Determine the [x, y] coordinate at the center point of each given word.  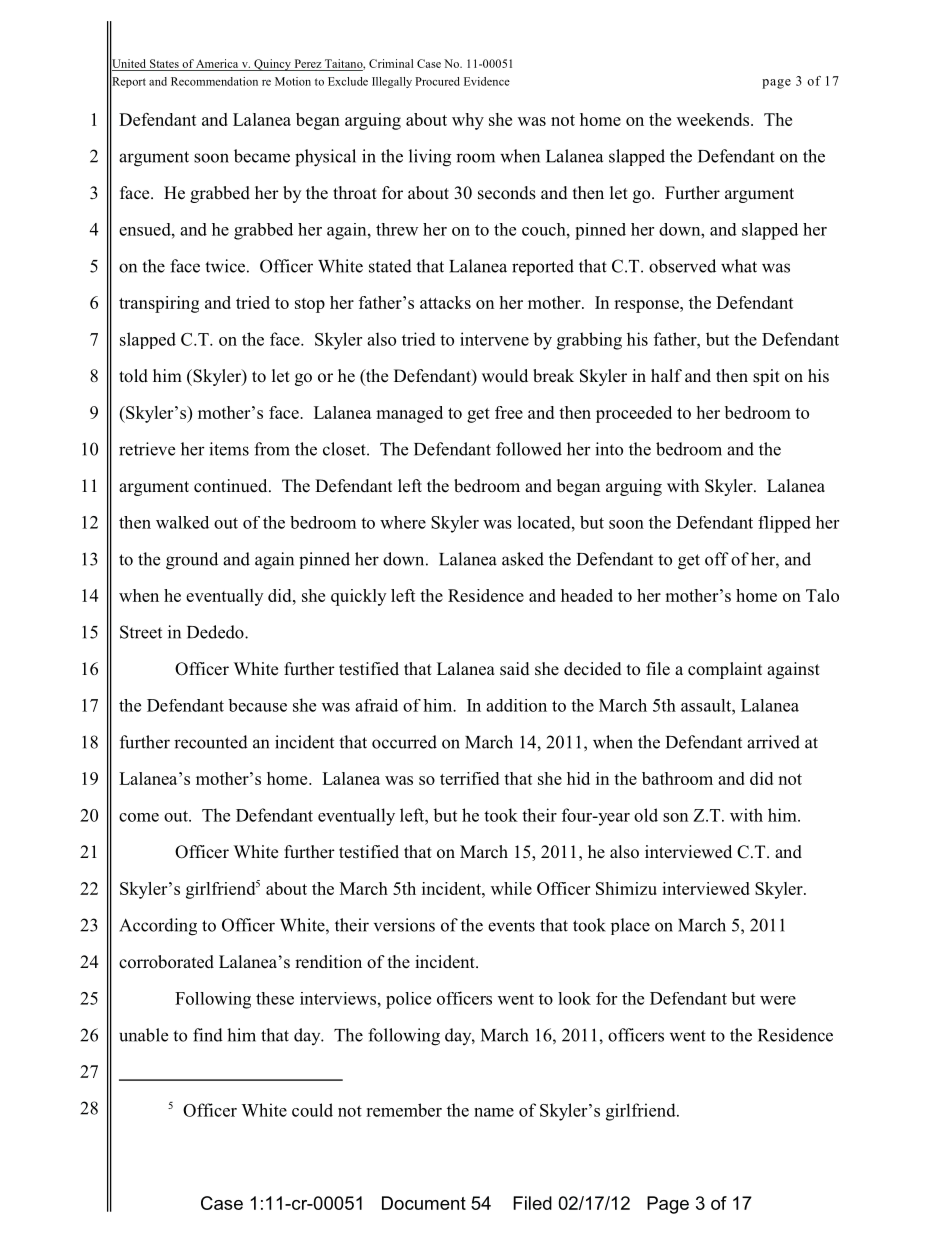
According [158, 927]
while [511, 888]
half [666, 375]
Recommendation [214, 81]
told [133, 376]
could [312, 1110]
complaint [725, 670]
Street [141, 632]
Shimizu [626, 888]
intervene [494, 339]
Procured [437, 81]
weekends [714, 119]
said [515, 669]
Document [424, 1203]
